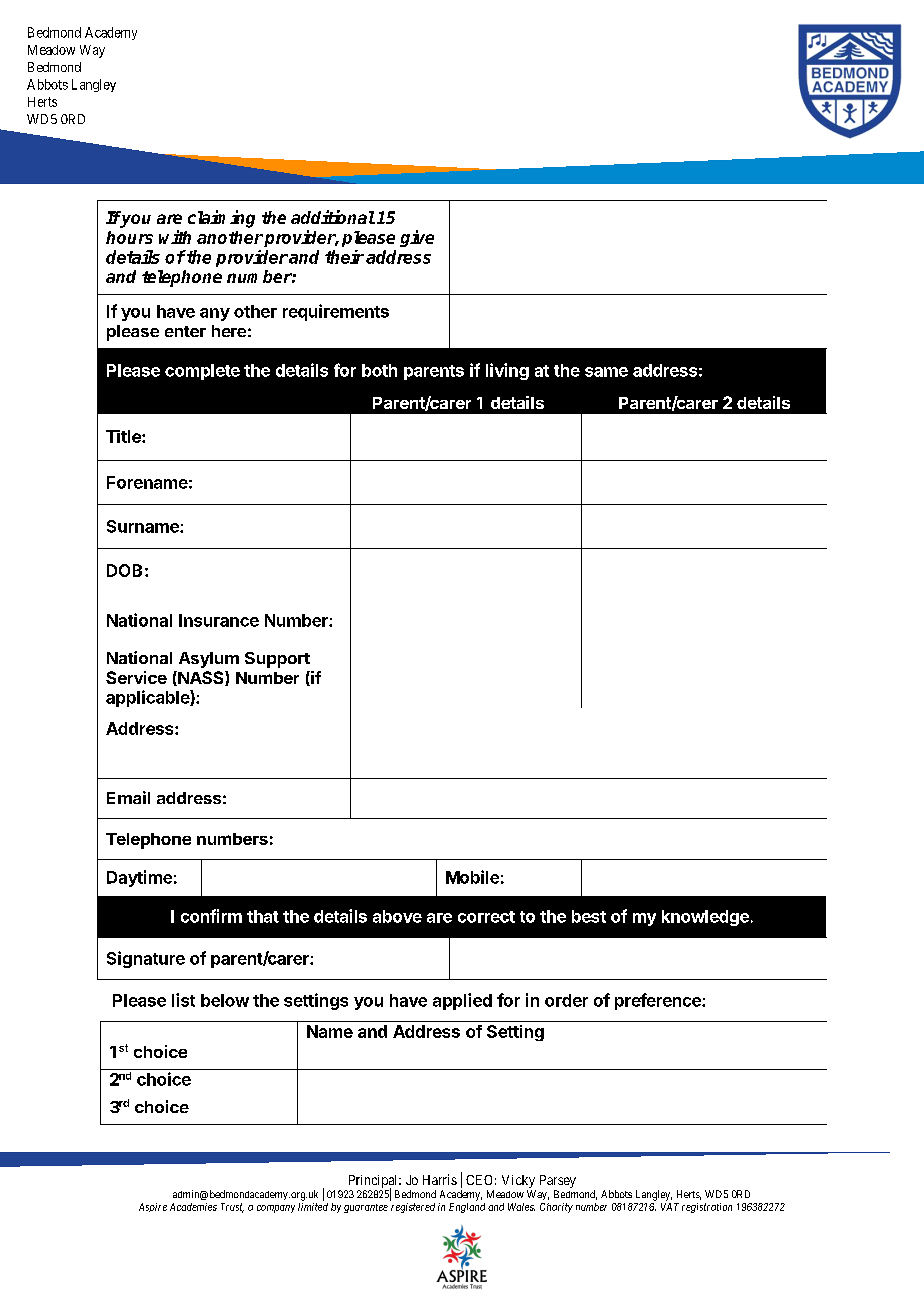  I want to click on applicable, so click(148, 698).
